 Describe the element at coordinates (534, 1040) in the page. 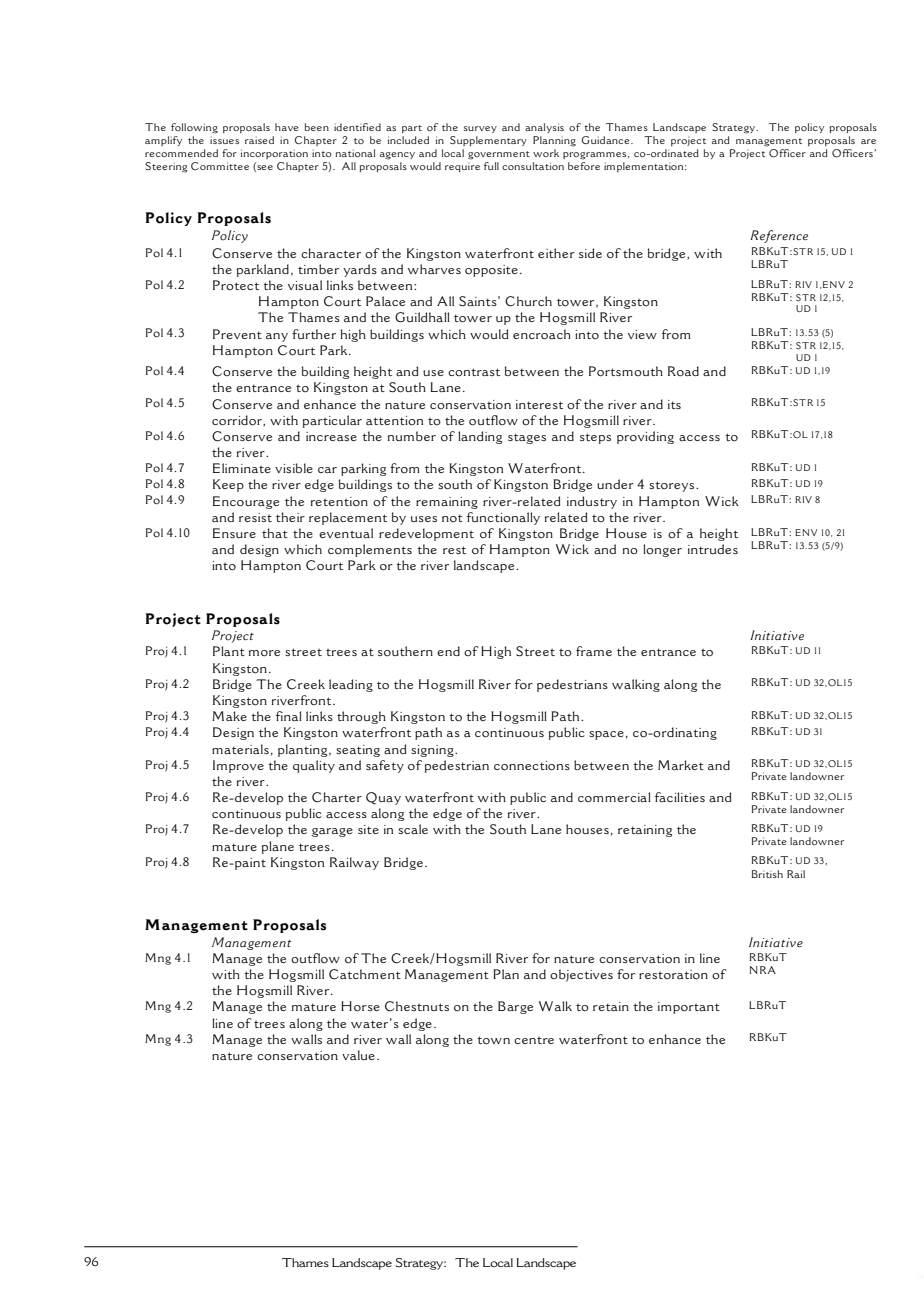

I see `centre` at that location.
